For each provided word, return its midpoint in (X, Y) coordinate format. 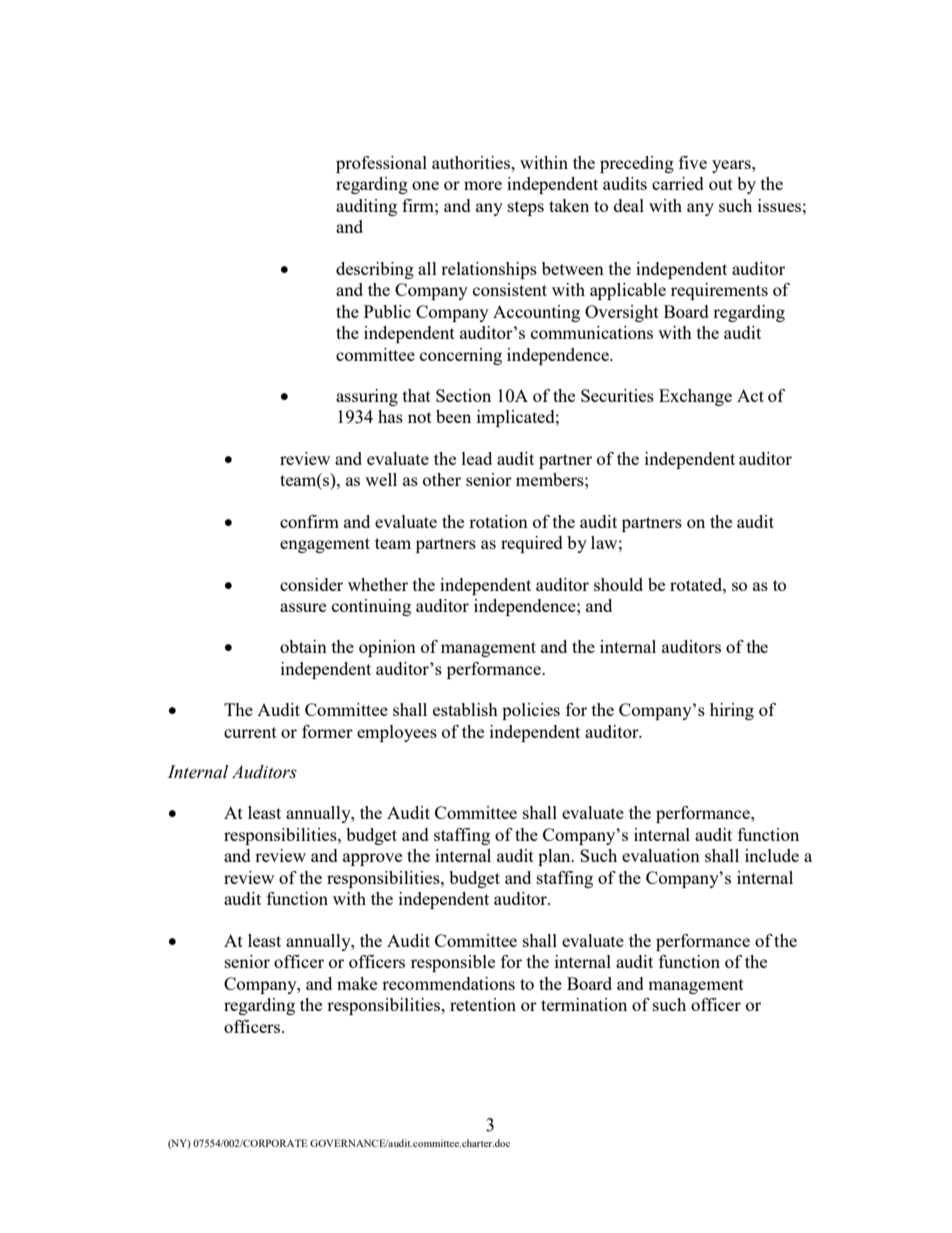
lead (477, 458)
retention (483, 1004)
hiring (732, 711)
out (721, 184)
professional (381, 164)
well (381, 479)
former (327, 731)
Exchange (695, 397)
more (483, 185)
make (357, 983)
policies (531, 711)
